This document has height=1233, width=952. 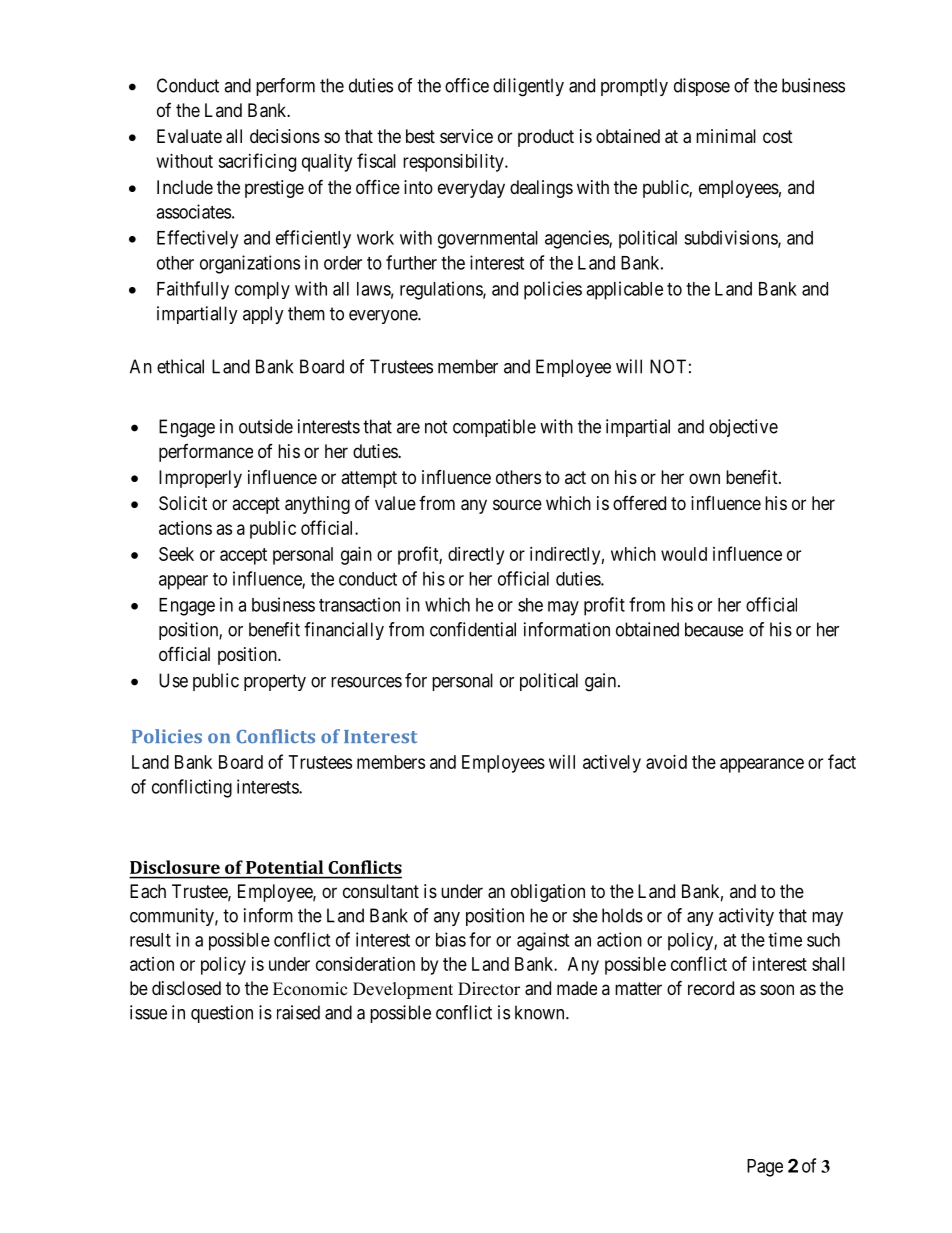 I want to click on question, so click(x=222, y=1014).
